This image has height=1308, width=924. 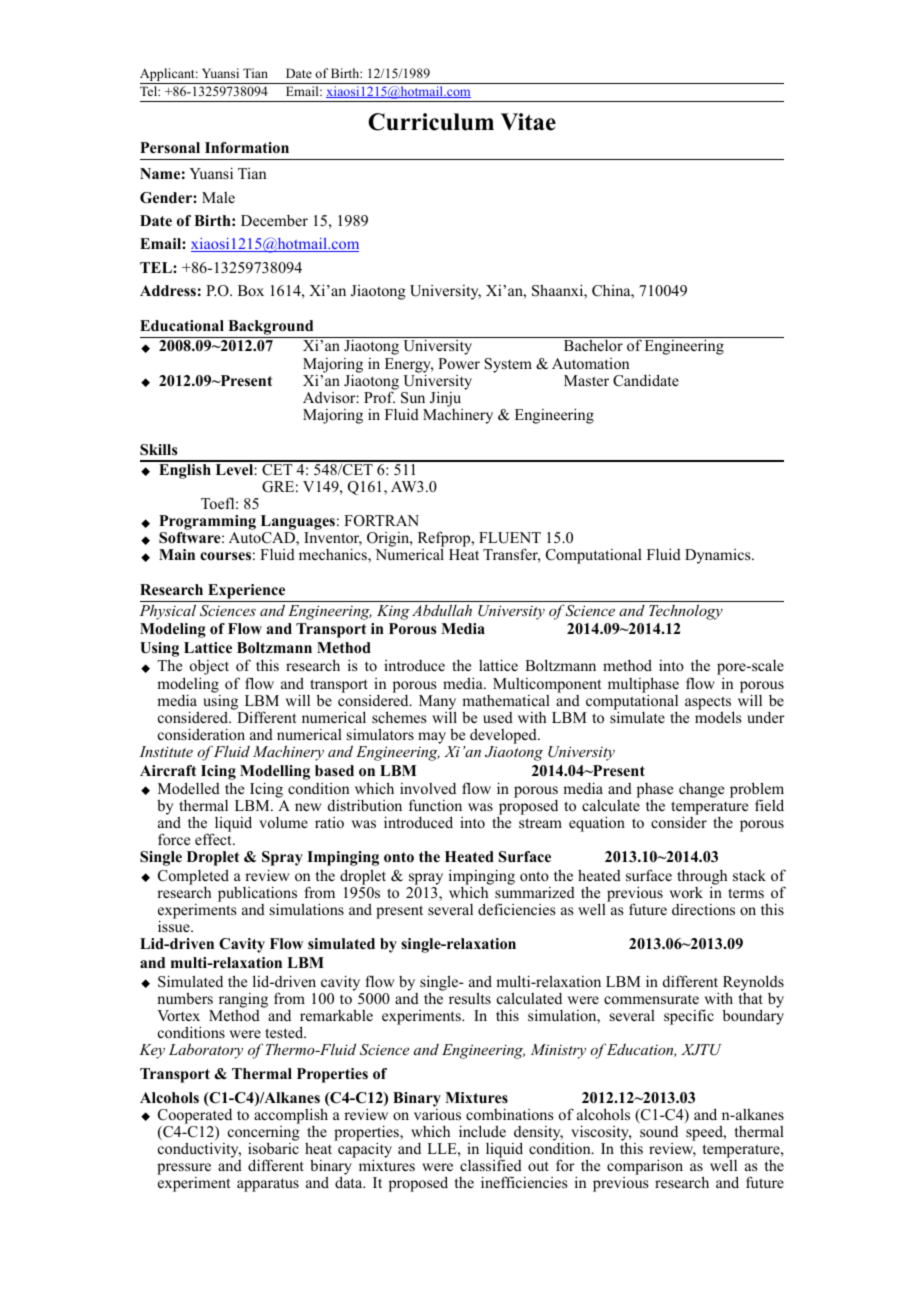 I want to click on object, so click(x=209, y=668).
